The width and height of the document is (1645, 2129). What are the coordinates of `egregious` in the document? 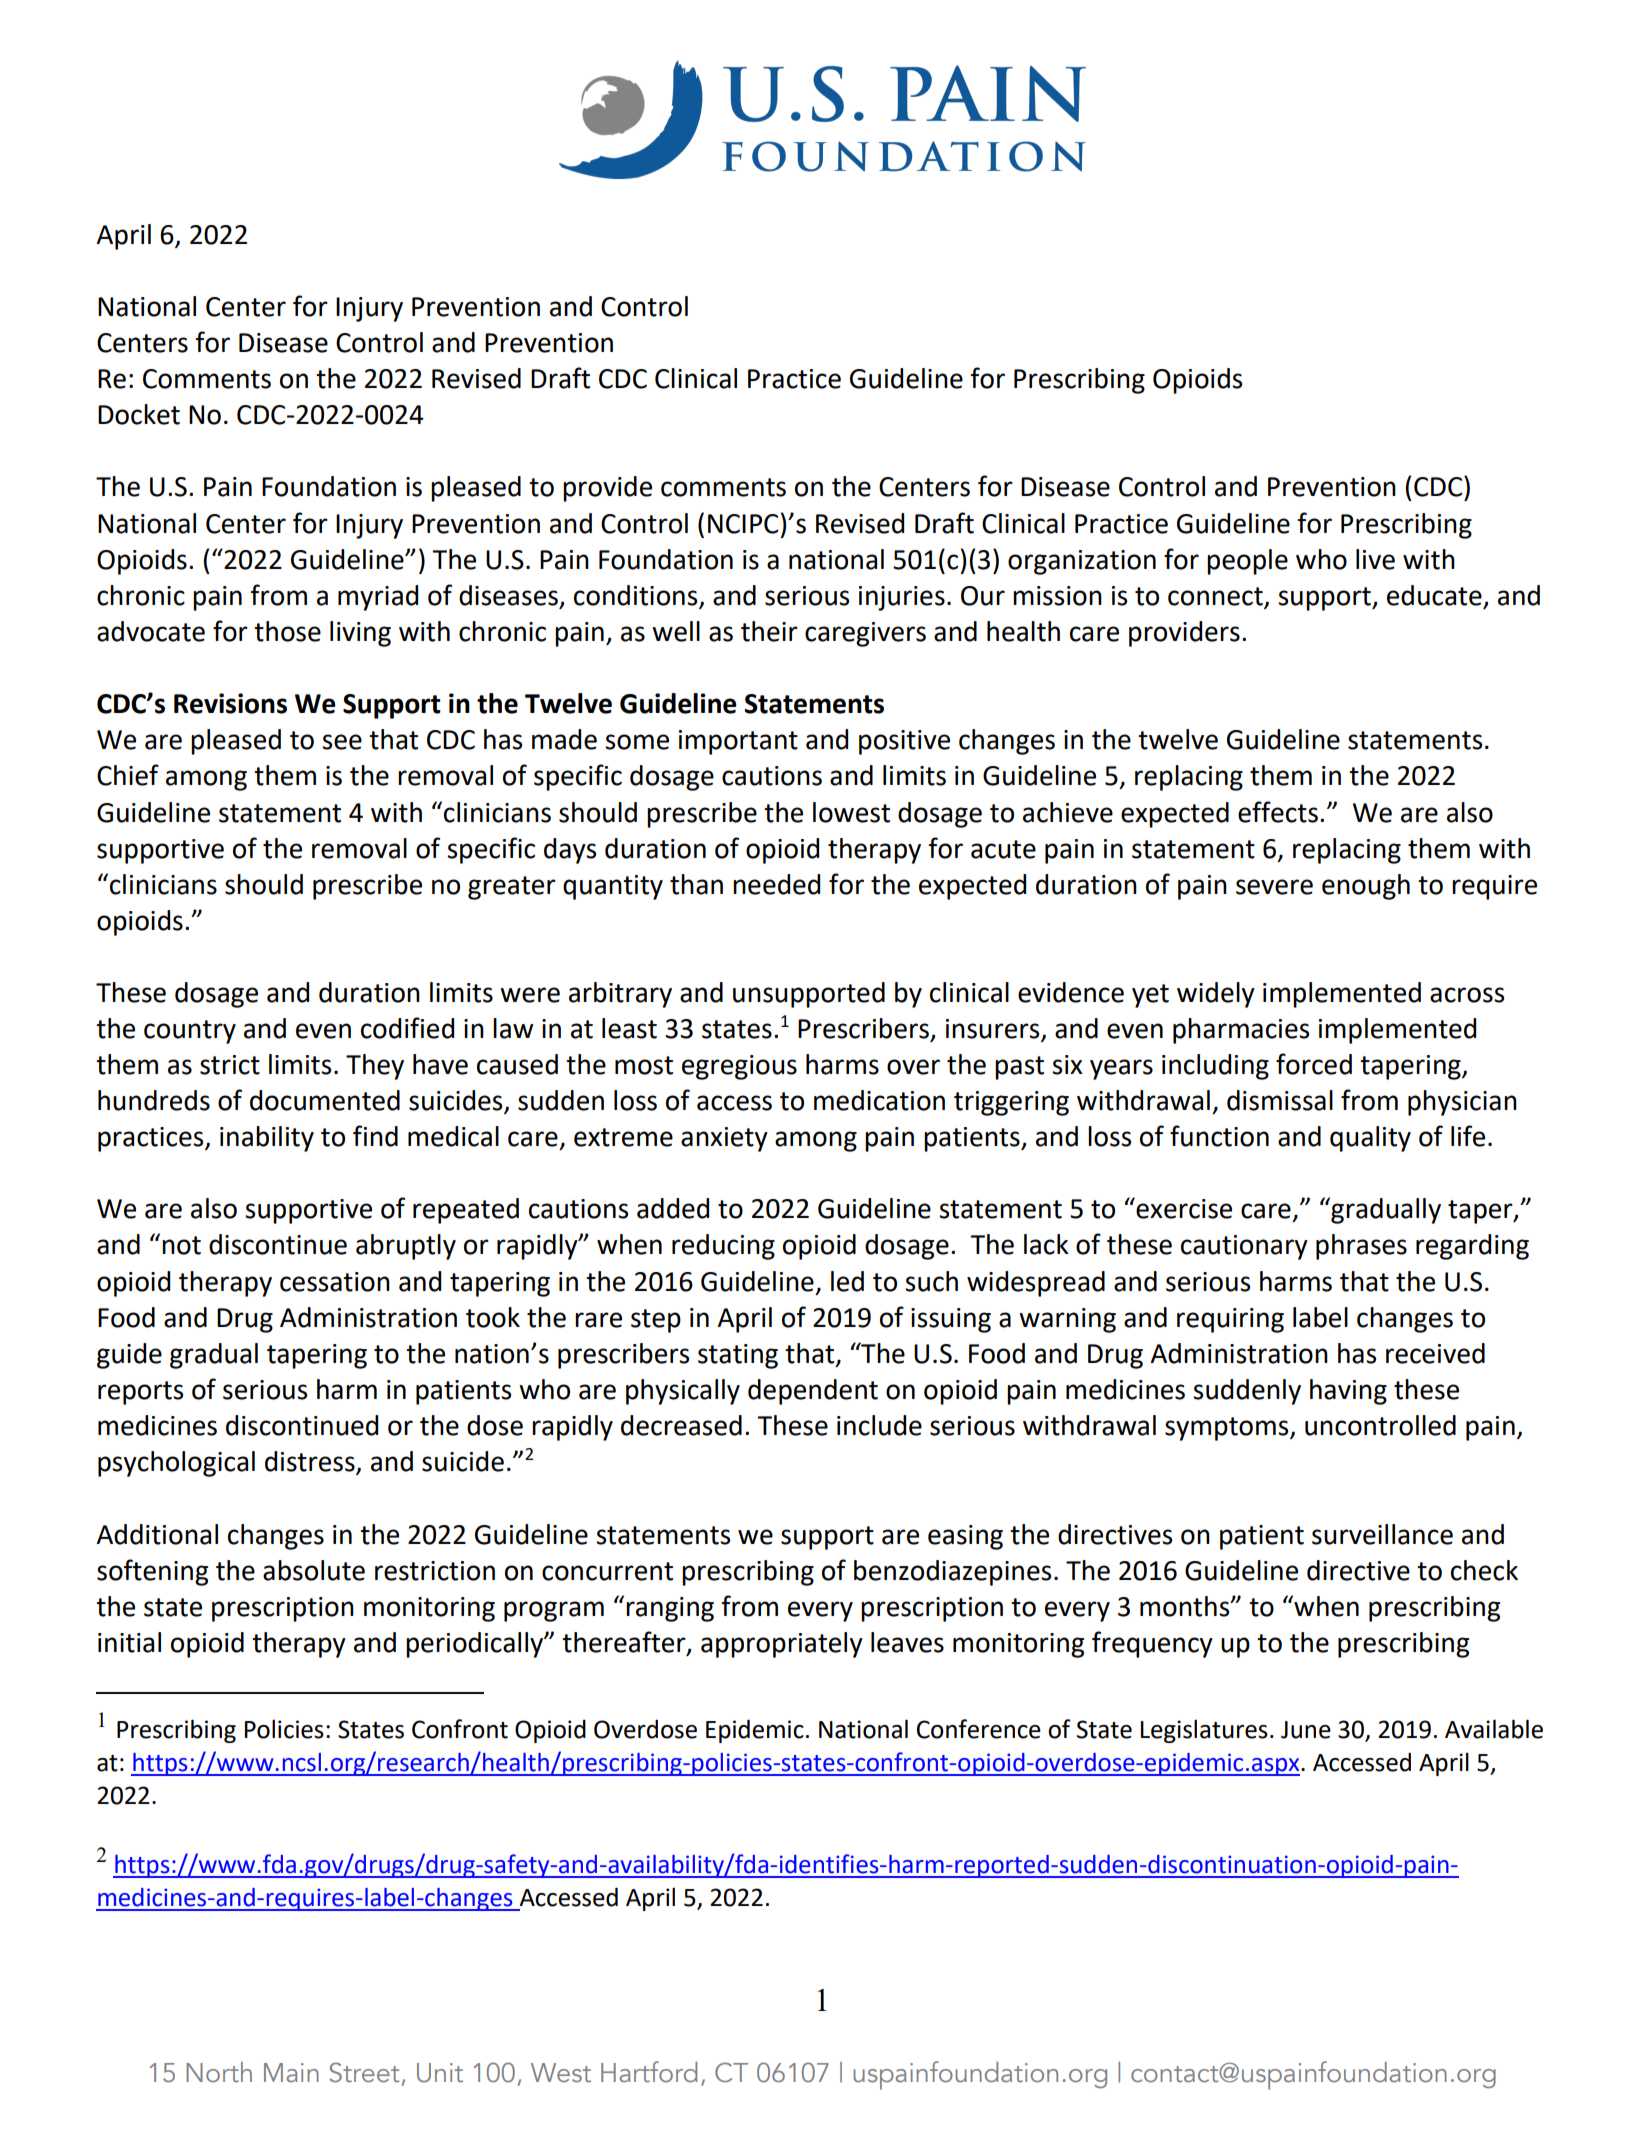 It's located at (739, 1067).
